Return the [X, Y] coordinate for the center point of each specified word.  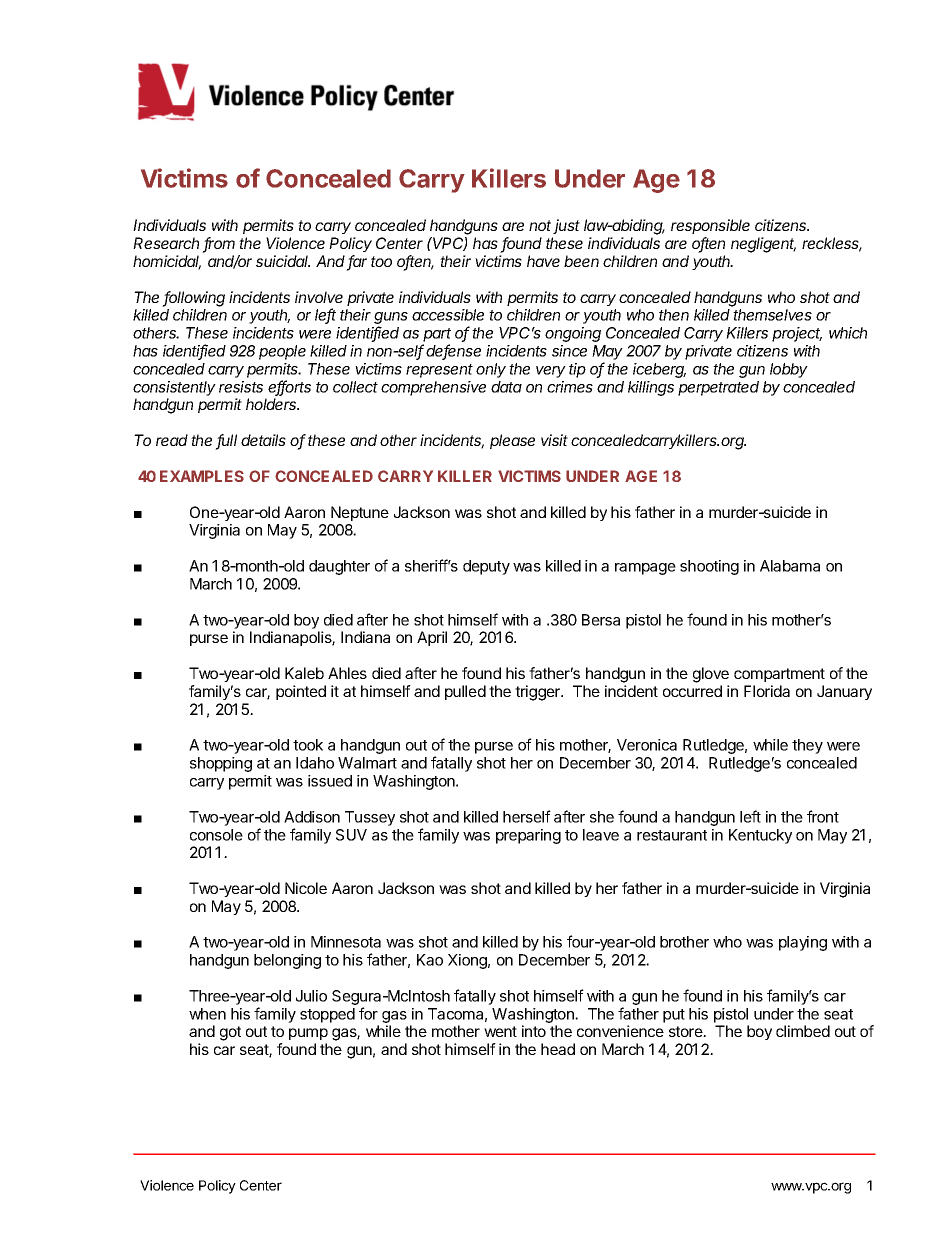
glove [711, 675]
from [219, 244]
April [432, 638]
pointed [301, 692]
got [230, 1033]
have [543, 261]
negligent [763, 245]
